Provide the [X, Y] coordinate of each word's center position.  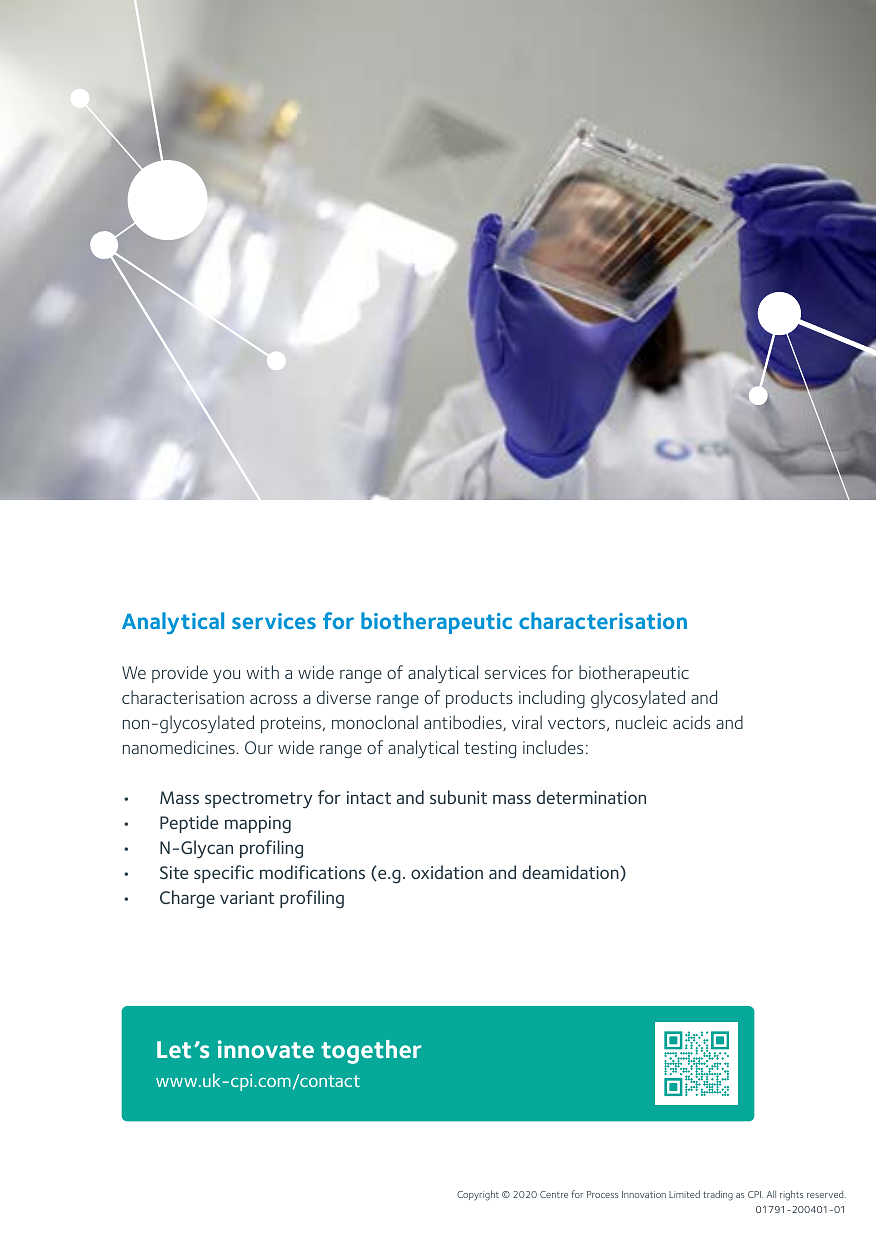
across [273, 699]
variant [247, 897]
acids [692, 722]
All [771, 1194]
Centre [554, 1194]
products [479, 699]
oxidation [447, 872]
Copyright [478, 1195]
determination [591, 797]
